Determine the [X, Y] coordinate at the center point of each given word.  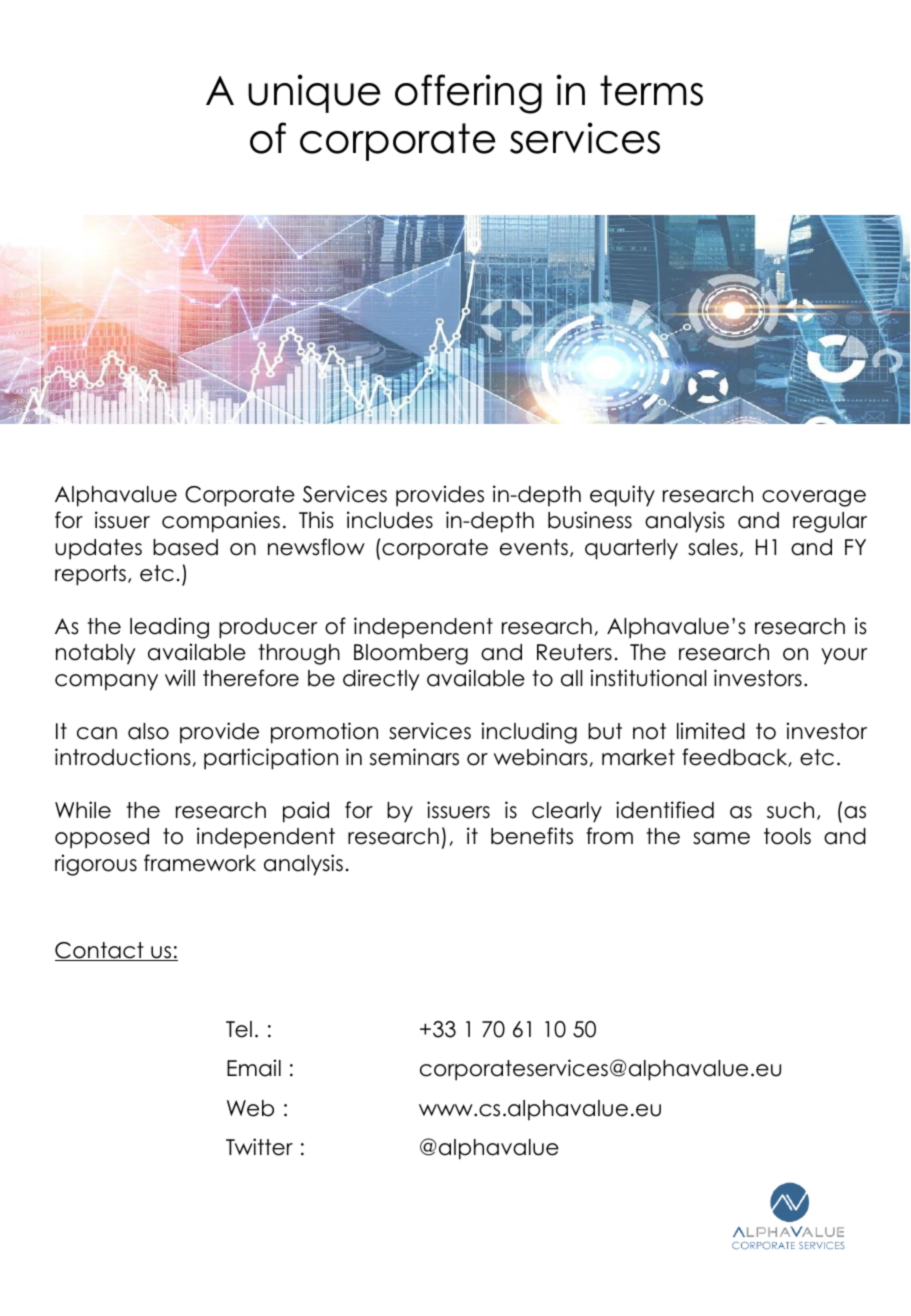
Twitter [259, 1147]
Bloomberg [411, 654]
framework [200, 863]
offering [468, 94]
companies [221, 522]
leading [169, 628]
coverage [814, 498]
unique [314, 93]
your [844, 656]
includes [390, 520]
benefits [532, 836]
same [721, 838]
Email [254, 1068]
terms [651, 90]
